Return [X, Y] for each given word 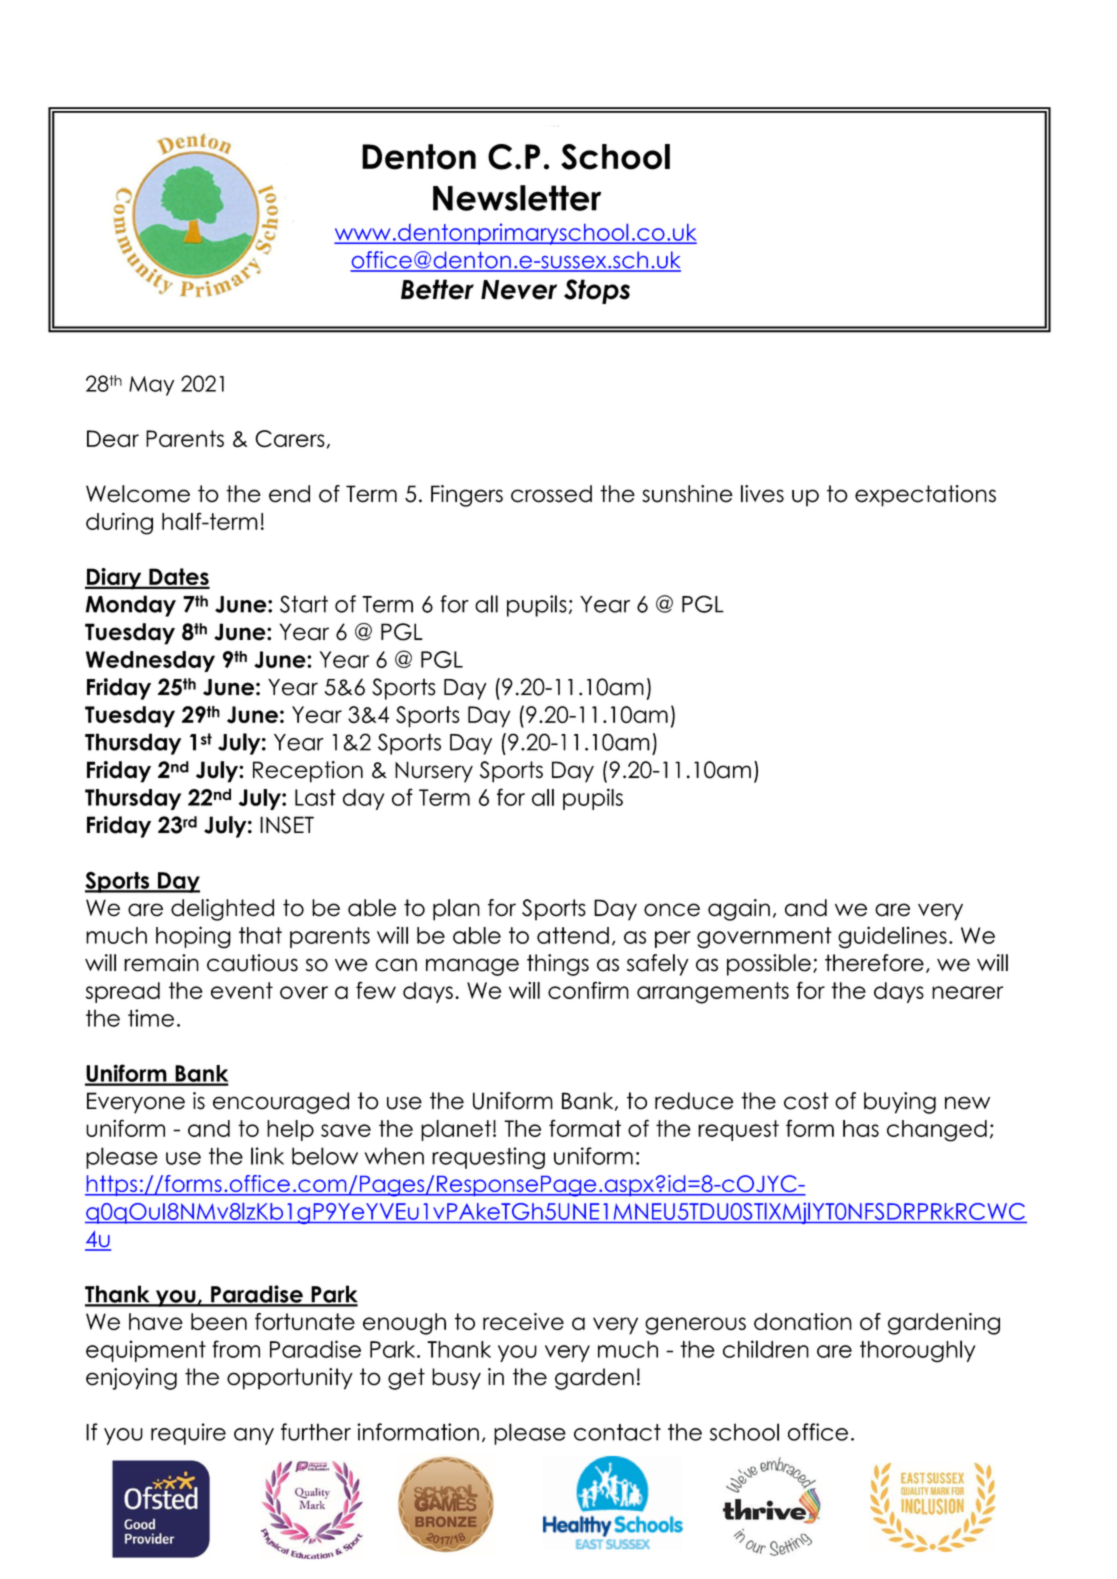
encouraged [281, 1103]
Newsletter [517, 198]
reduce [694, 1101]
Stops [597, 291]
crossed [551, 494]
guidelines [892, 937]
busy [456, 1379]
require [188, 1434]
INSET [287, 825]
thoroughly [918, 1351]
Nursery [434, 772]
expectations [925, 496]
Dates [178, 578]
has [861, 1128]
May [151, 386]
